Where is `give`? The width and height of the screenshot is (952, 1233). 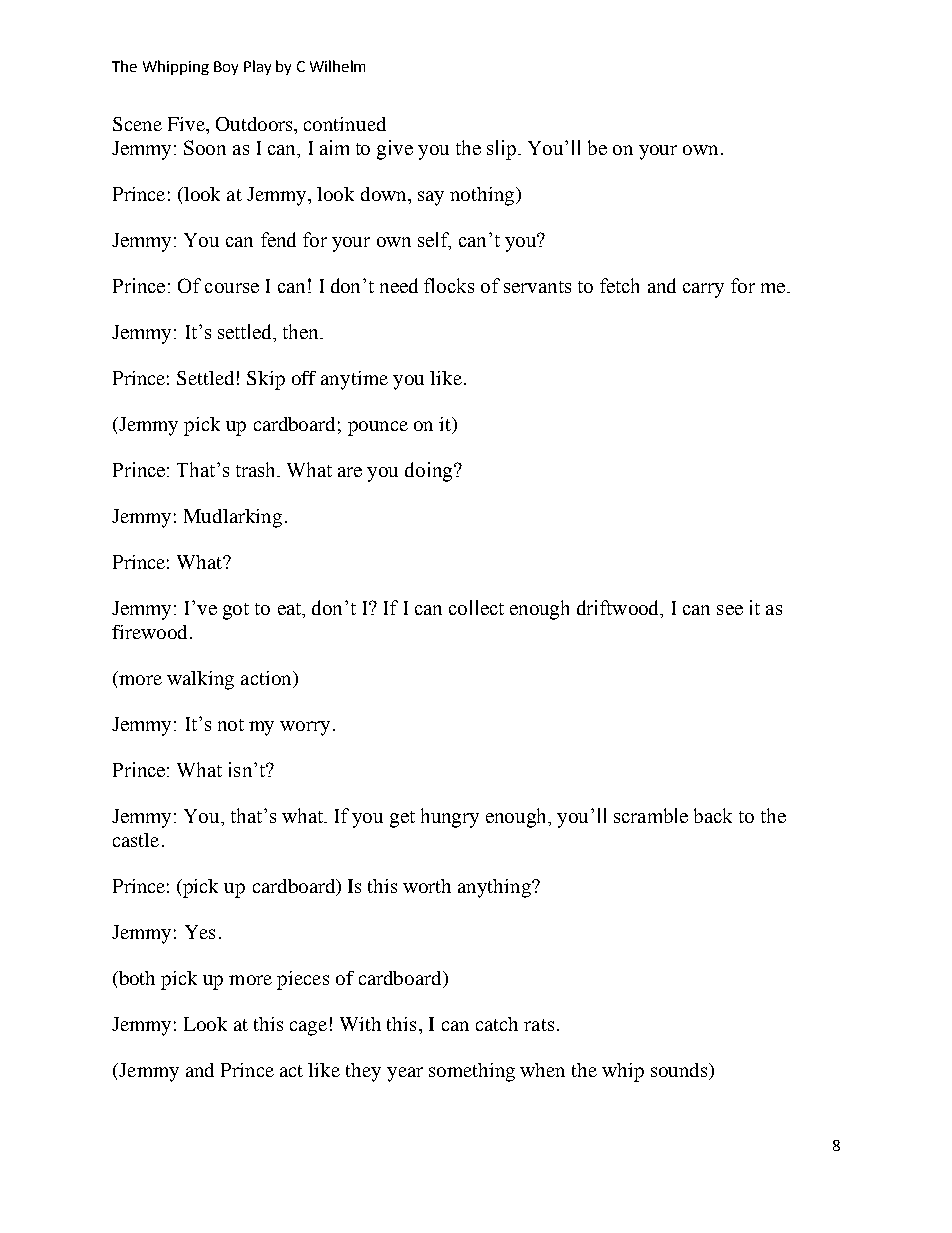 give is located at coordinates (395, 150).
